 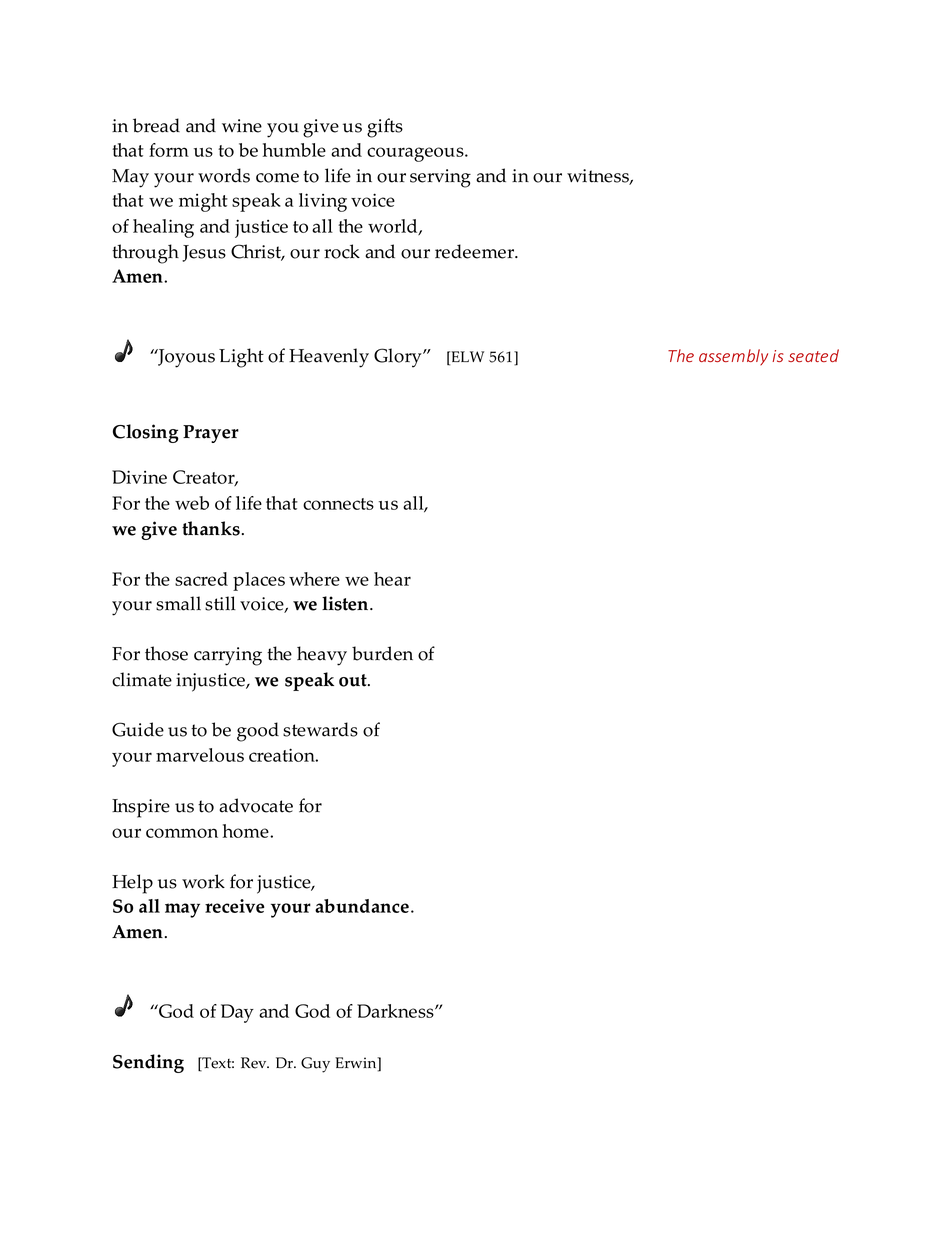 What do you see at coordinates (476, 251) in the page?
I see `redeemer` at bounding box center [476, 251].
